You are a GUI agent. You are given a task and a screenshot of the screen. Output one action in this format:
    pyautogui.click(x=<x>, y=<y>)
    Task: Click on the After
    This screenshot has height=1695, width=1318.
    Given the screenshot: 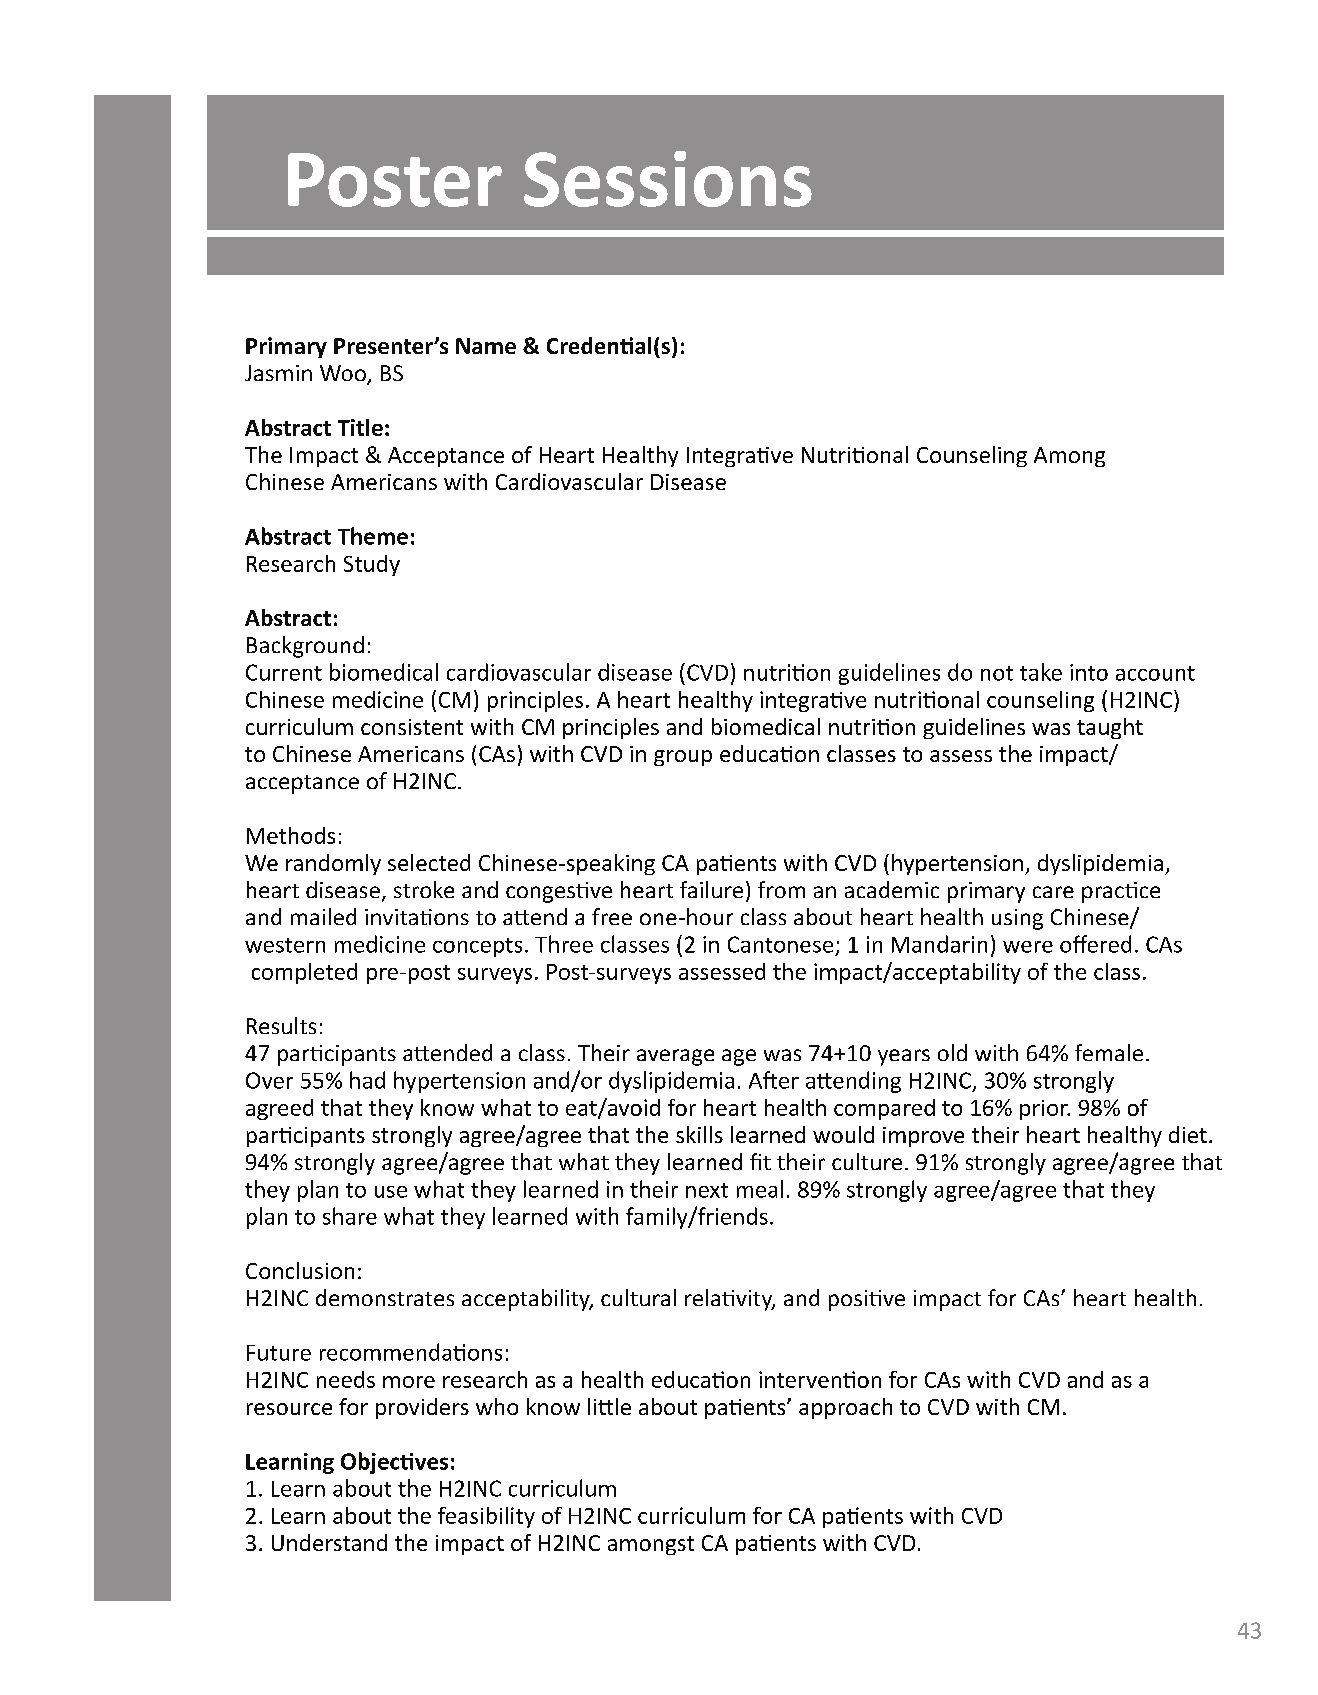 What is the action you would take?
    pyautogui.click(x=774, y=1080)
